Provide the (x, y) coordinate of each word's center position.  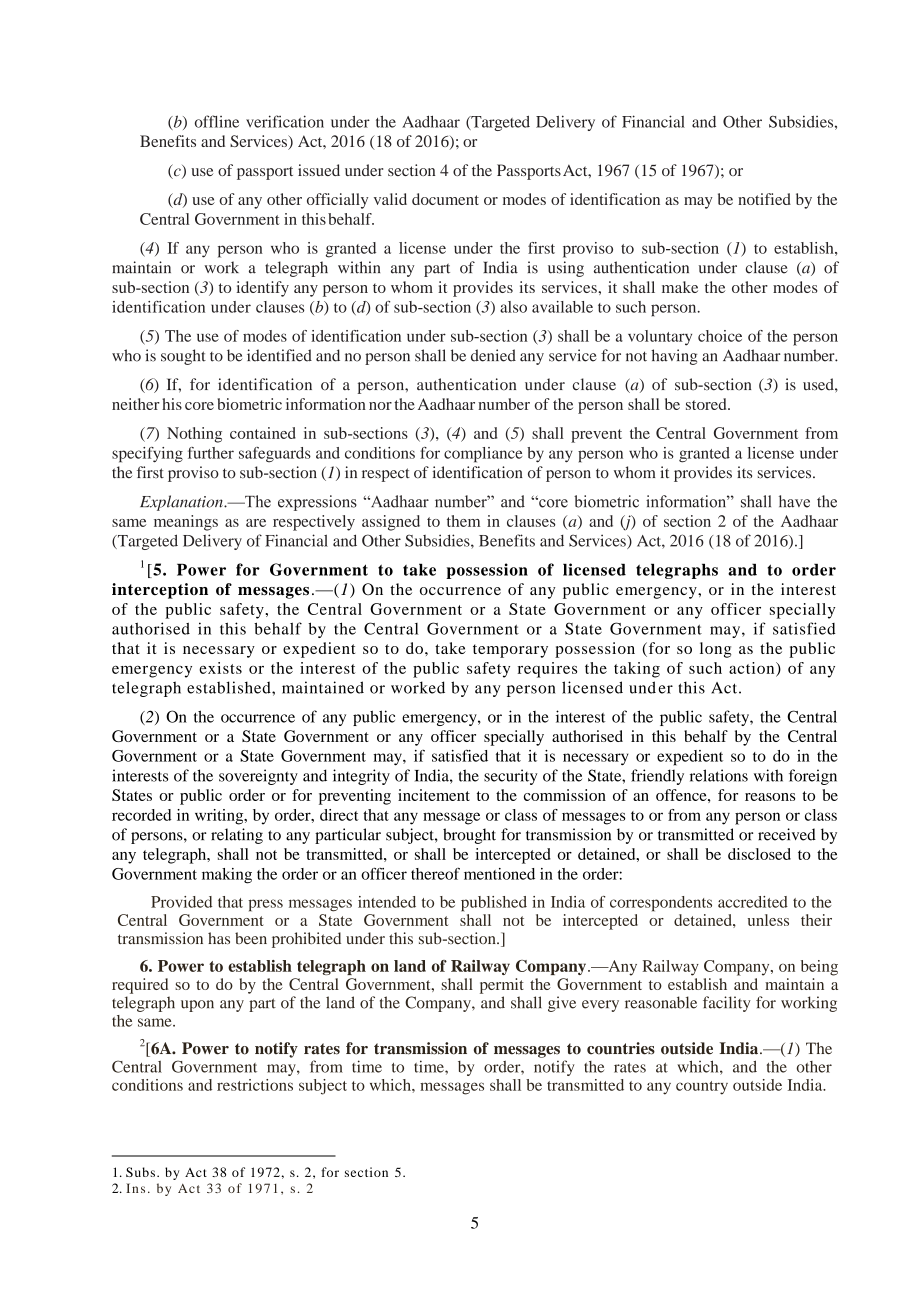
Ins (135, 1188)
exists (220, 668)
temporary (510, 651)
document (445, 199)
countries (621, 1048)
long (715, 650)
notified (764, 199)
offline (217, 121)
